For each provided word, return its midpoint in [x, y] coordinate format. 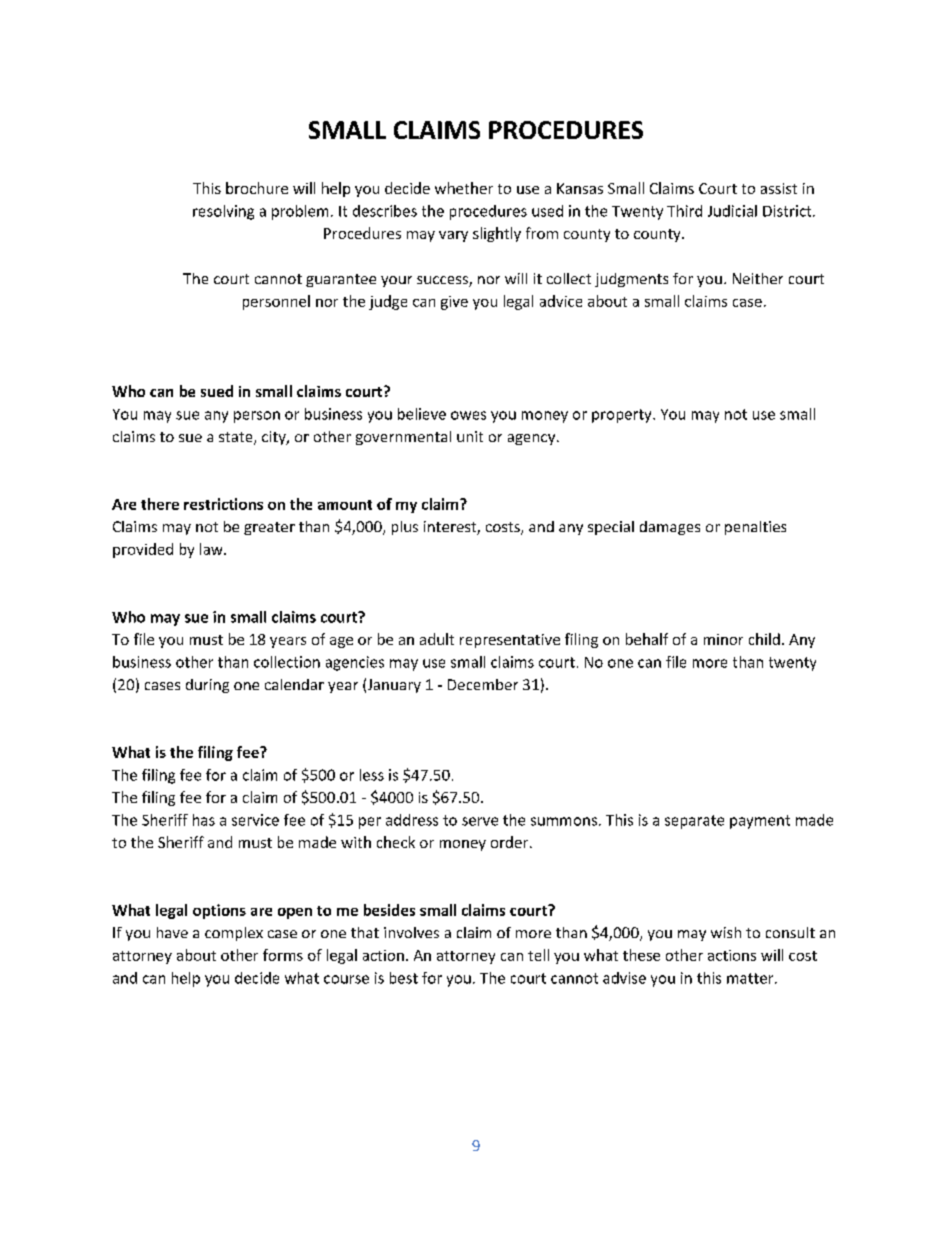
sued [217, 391]
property [623, 416]
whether [464, 188]
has [204, 820]
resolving [223, 212]
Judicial [732, 211]
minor [723, 639]
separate [694, 822]
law [212, 549]
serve [480, 821]
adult [437, 639]
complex [234, 934]
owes [468, 415]
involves [411, 932]
